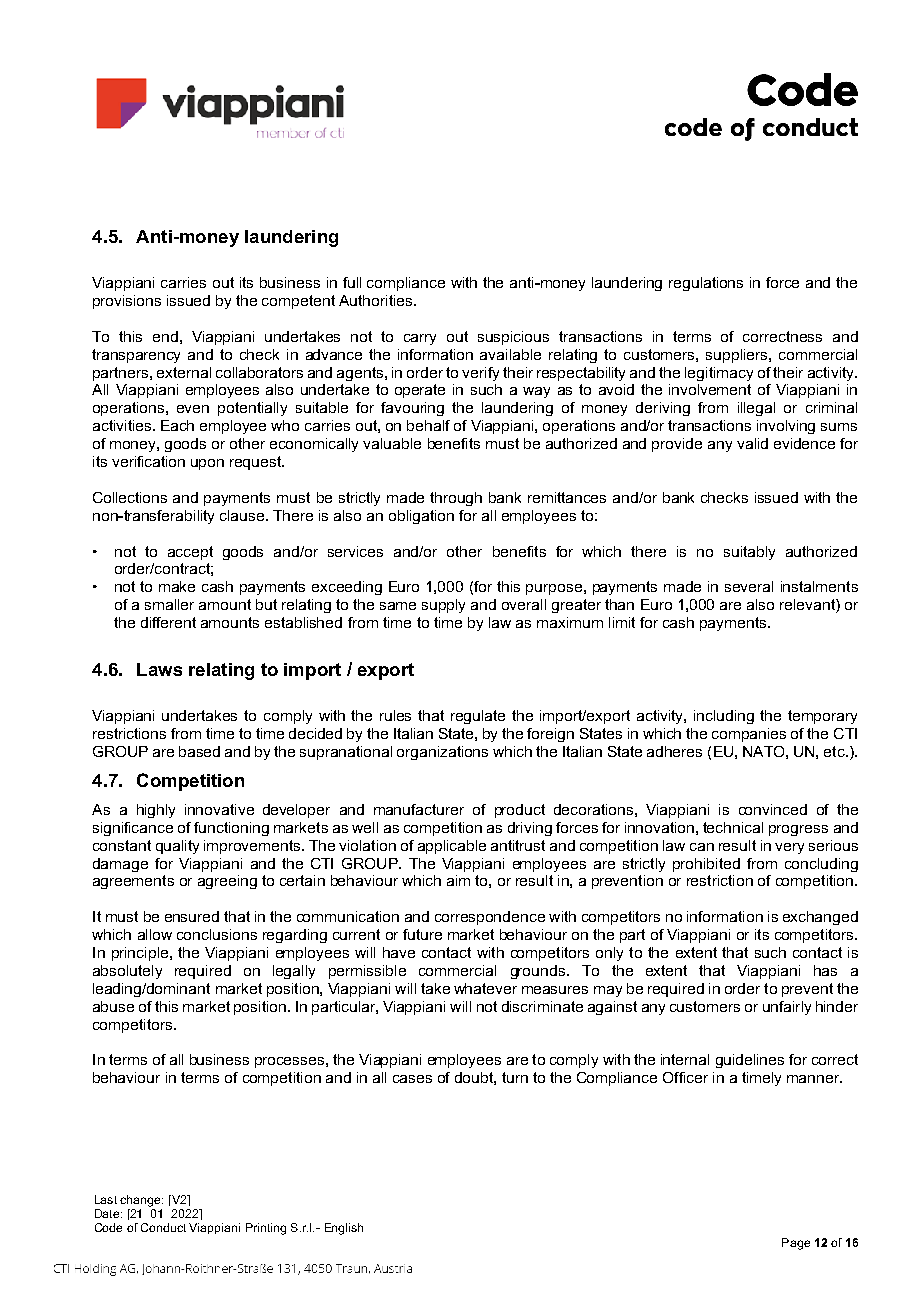 This screenshot has width=924, height=1308. I want to click on regulations, so click(706, 284).
